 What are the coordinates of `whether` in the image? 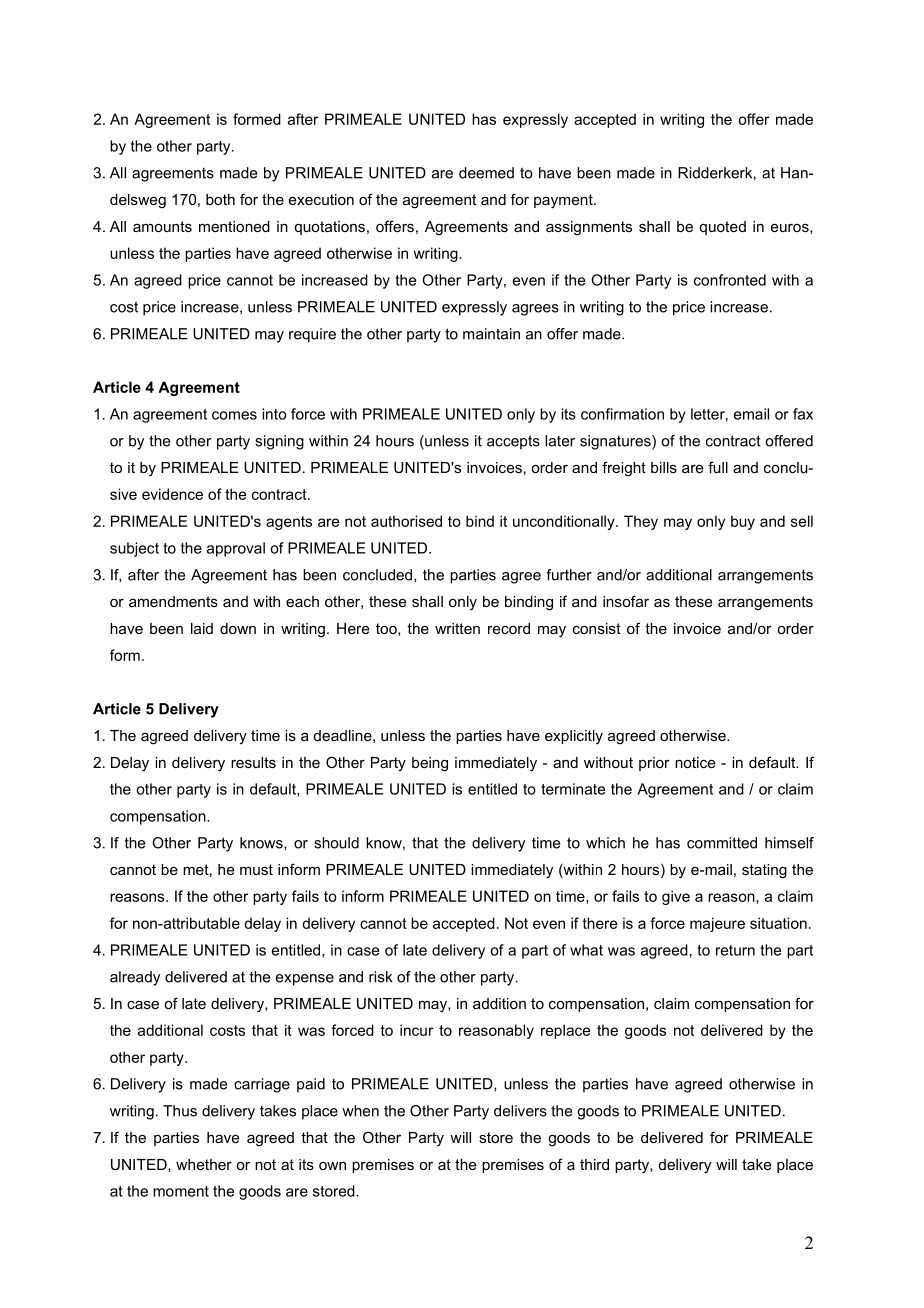 It's located at (204, 1164).
